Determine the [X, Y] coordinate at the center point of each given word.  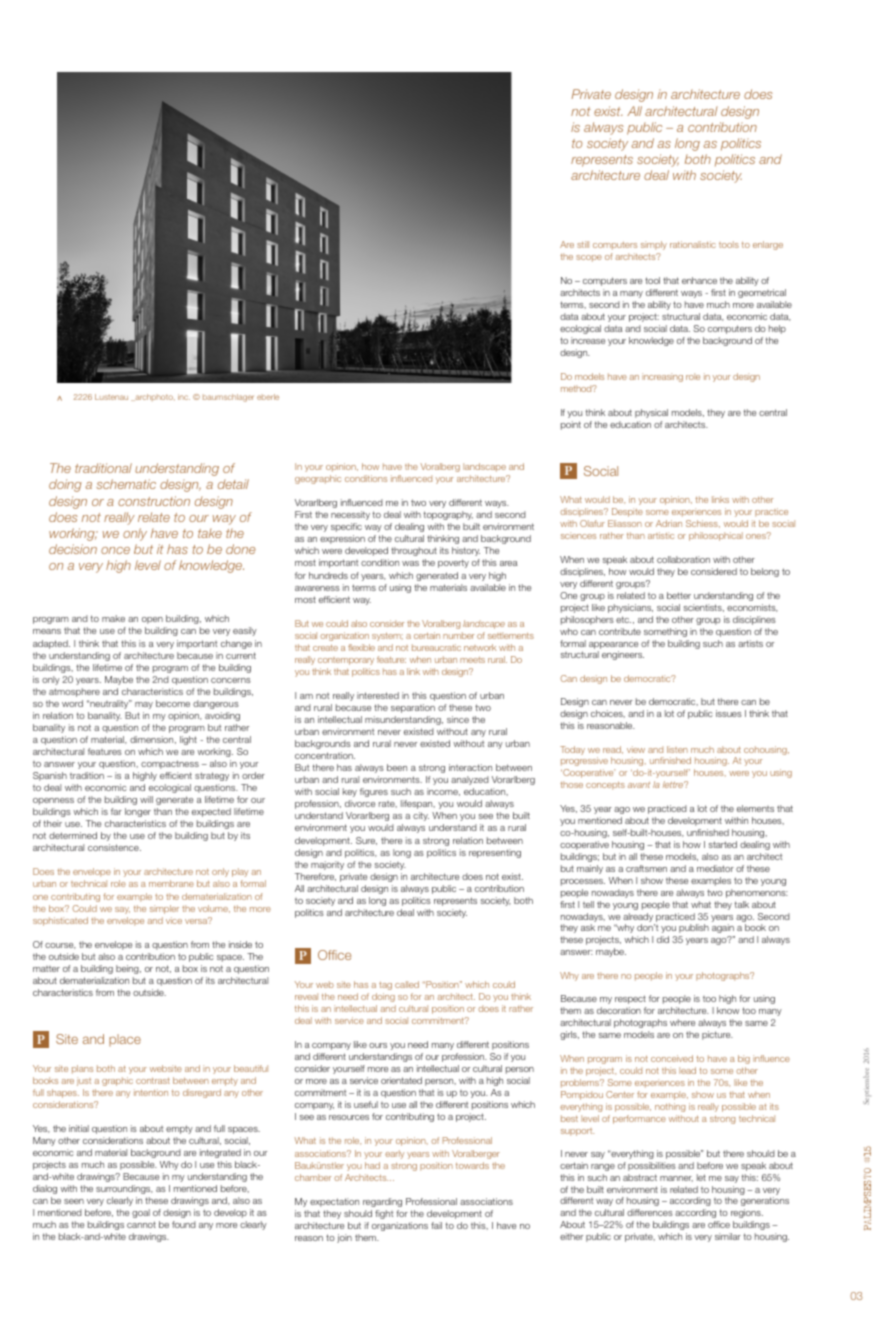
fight [384, 1214]
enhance [699, 280]
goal [141, 1213]
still [583, 244]
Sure [366, 841]
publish [694, 928]
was [410, 563]
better [679, 595]
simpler [164, 909]
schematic [126, 484]
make [113, 618]
